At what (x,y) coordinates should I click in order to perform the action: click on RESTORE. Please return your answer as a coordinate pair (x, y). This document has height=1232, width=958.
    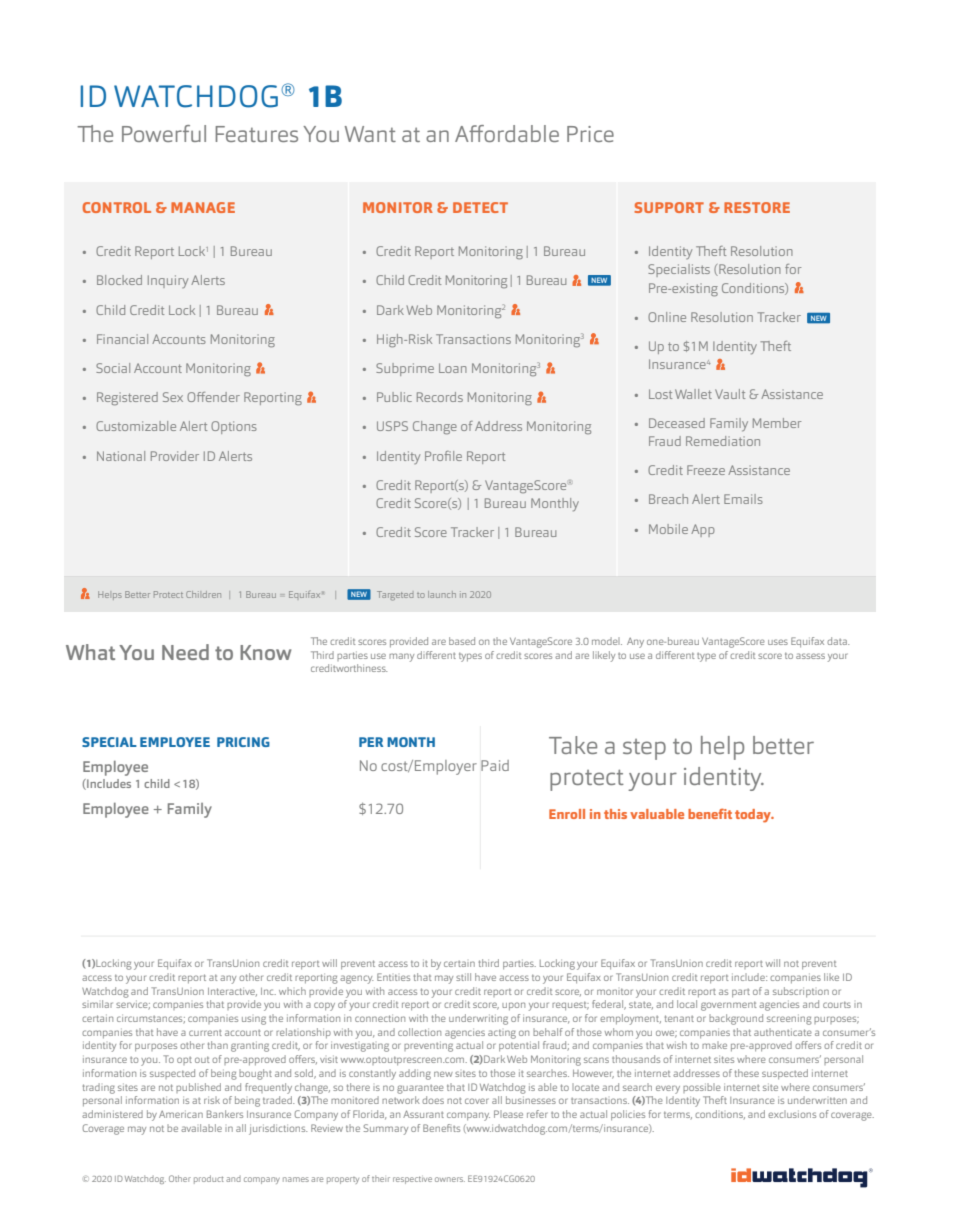
    Looking at the image, I should click on (757, 207).
